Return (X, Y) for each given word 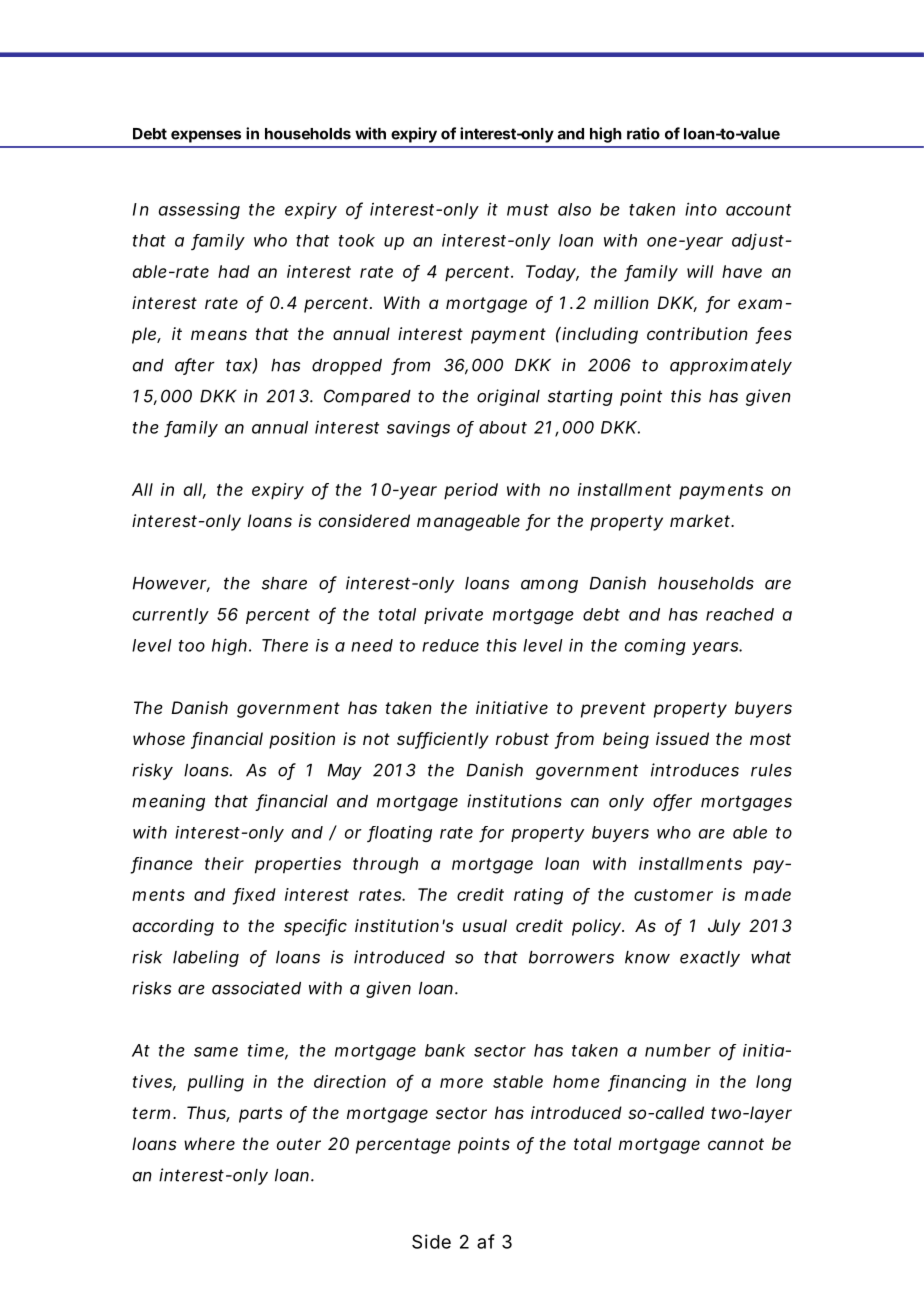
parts (261, 1115)
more (461, 1083)
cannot (736, 1144)
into (701, 209)
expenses (206, 136)
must (528, 210)
